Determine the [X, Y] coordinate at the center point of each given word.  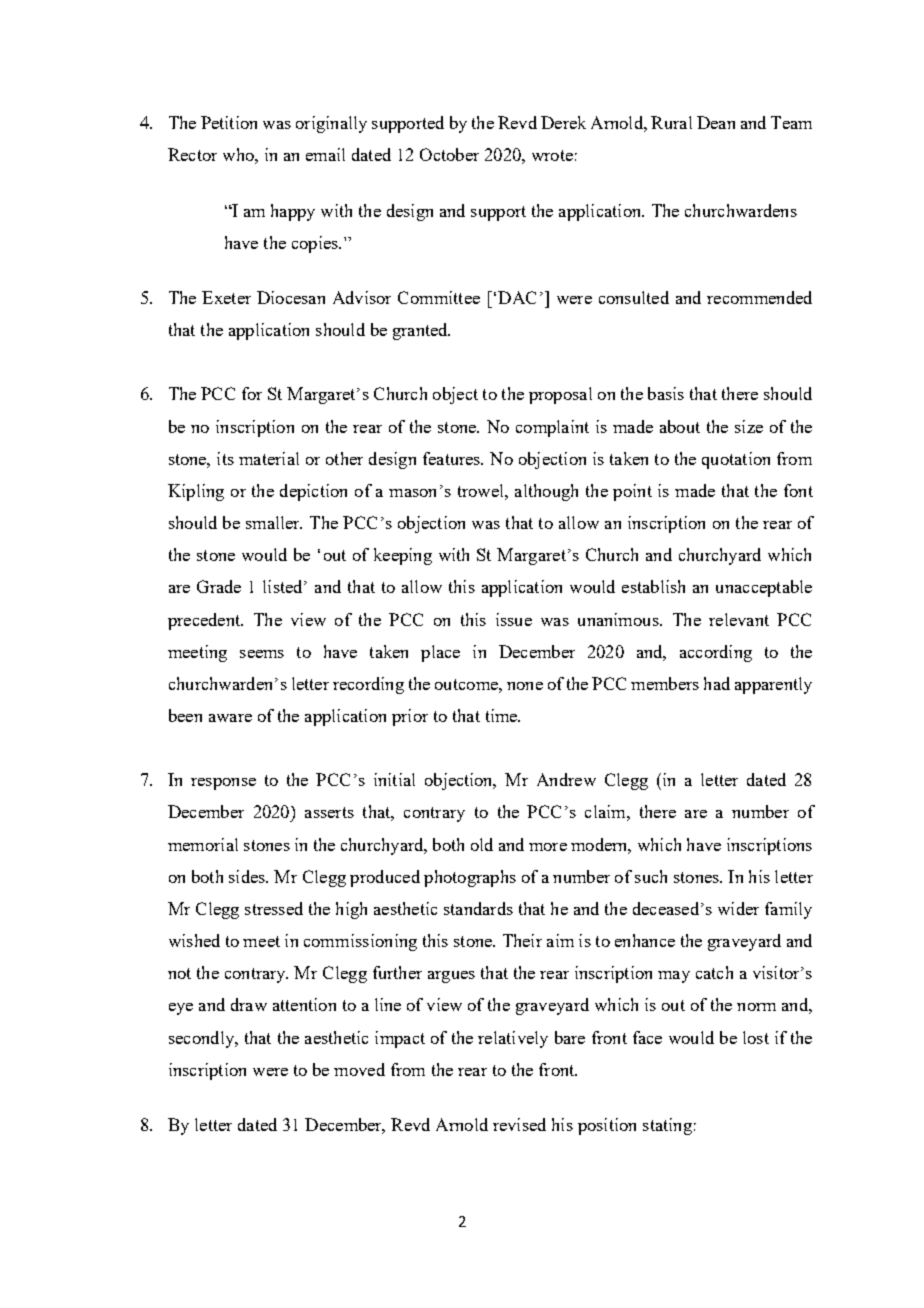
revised [519, 1124]
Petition [229, 122]
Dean [716, 122]
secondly [202, 1039]
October [449, 154]
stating [667, 1126]
